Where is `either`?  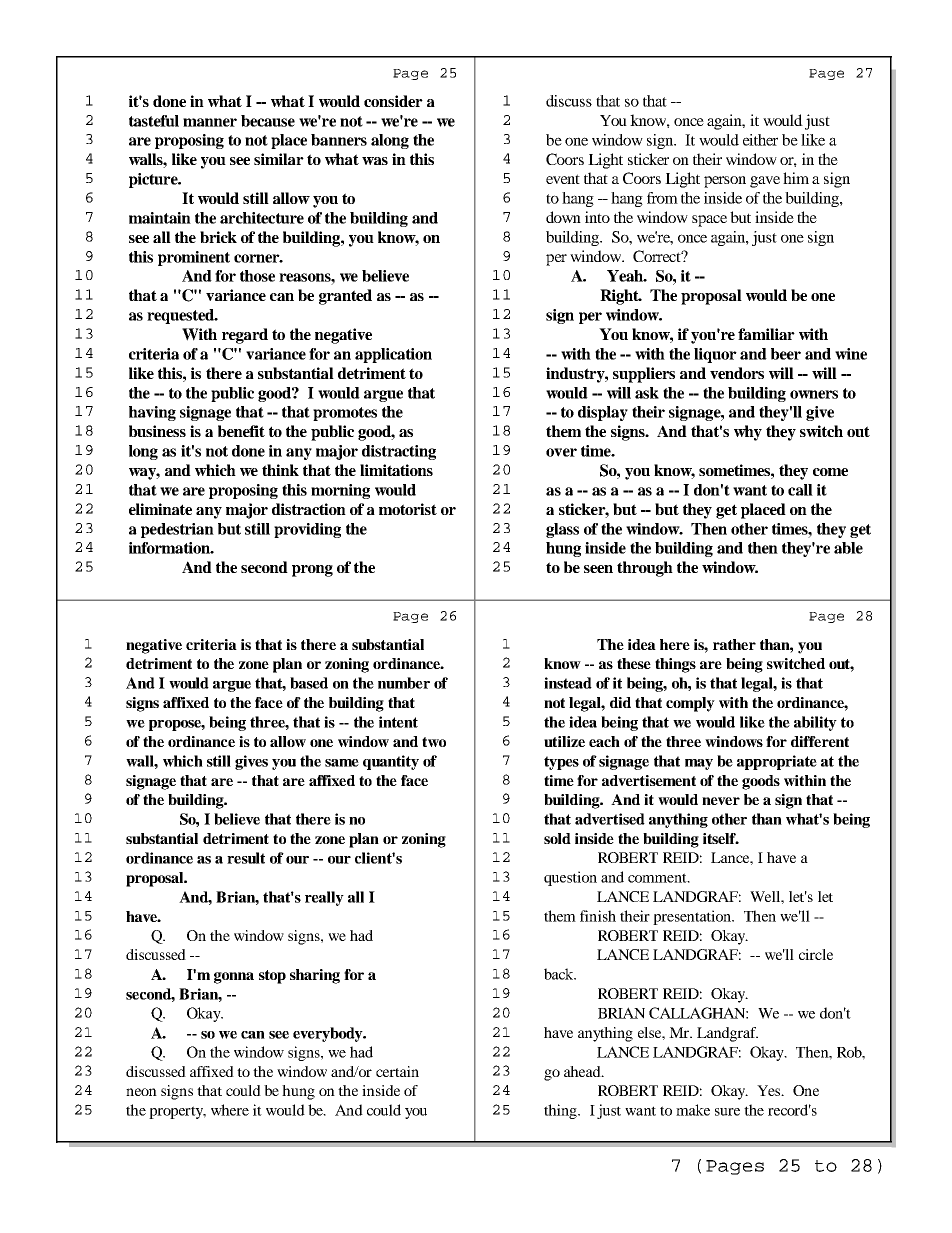 either is located at coordinates (760, 140).
